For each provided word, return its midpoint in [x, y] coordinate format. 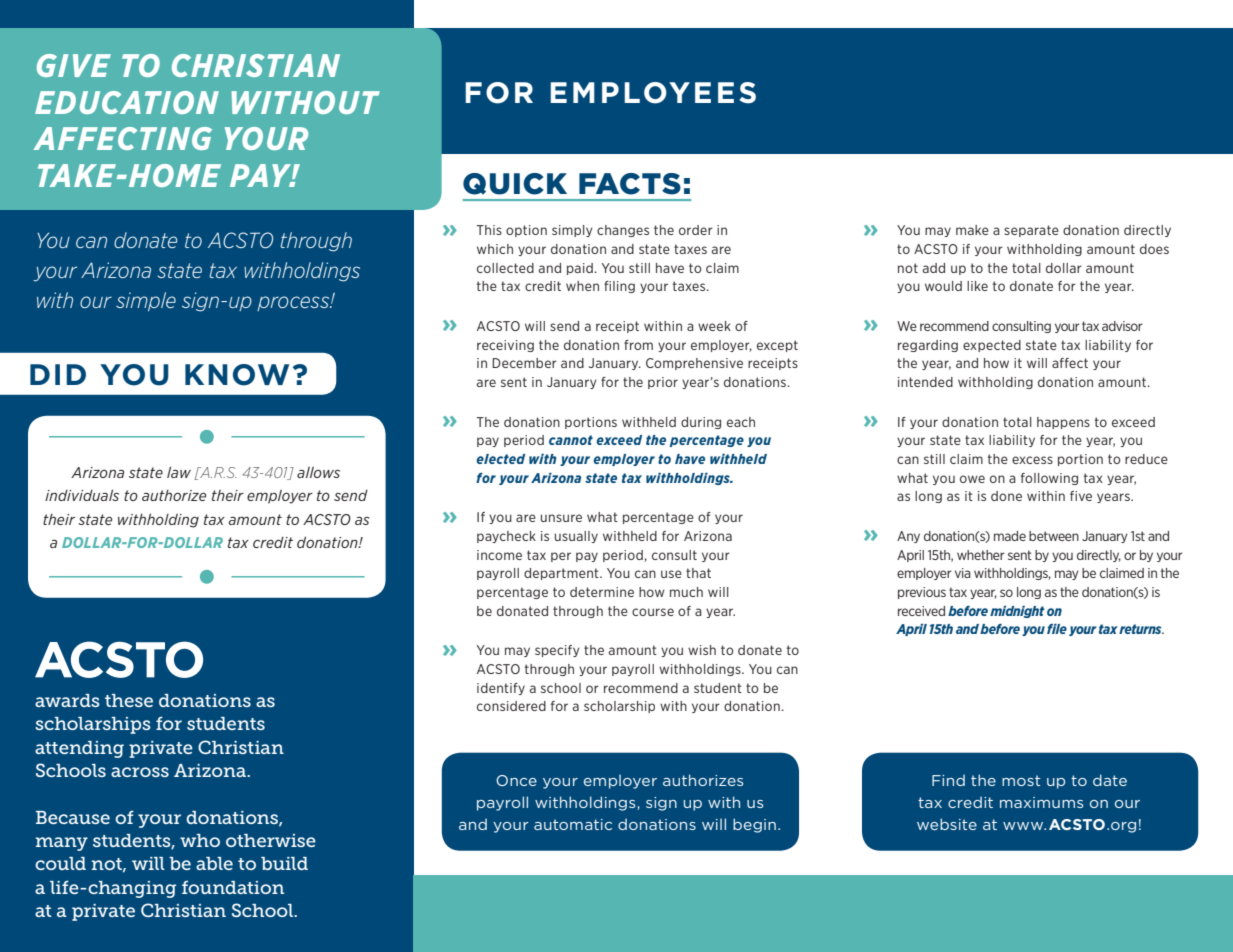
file [1057, 629]
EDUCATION [127, 102]
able [214, 863]
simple [146, 301]
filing [619, 287]
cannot [571, 440]
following [1049, 479]
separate [1031, 231]
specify [557, 651]
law [179, 472]
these [129, 700]
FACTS [630, 184]
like [977, 286]
